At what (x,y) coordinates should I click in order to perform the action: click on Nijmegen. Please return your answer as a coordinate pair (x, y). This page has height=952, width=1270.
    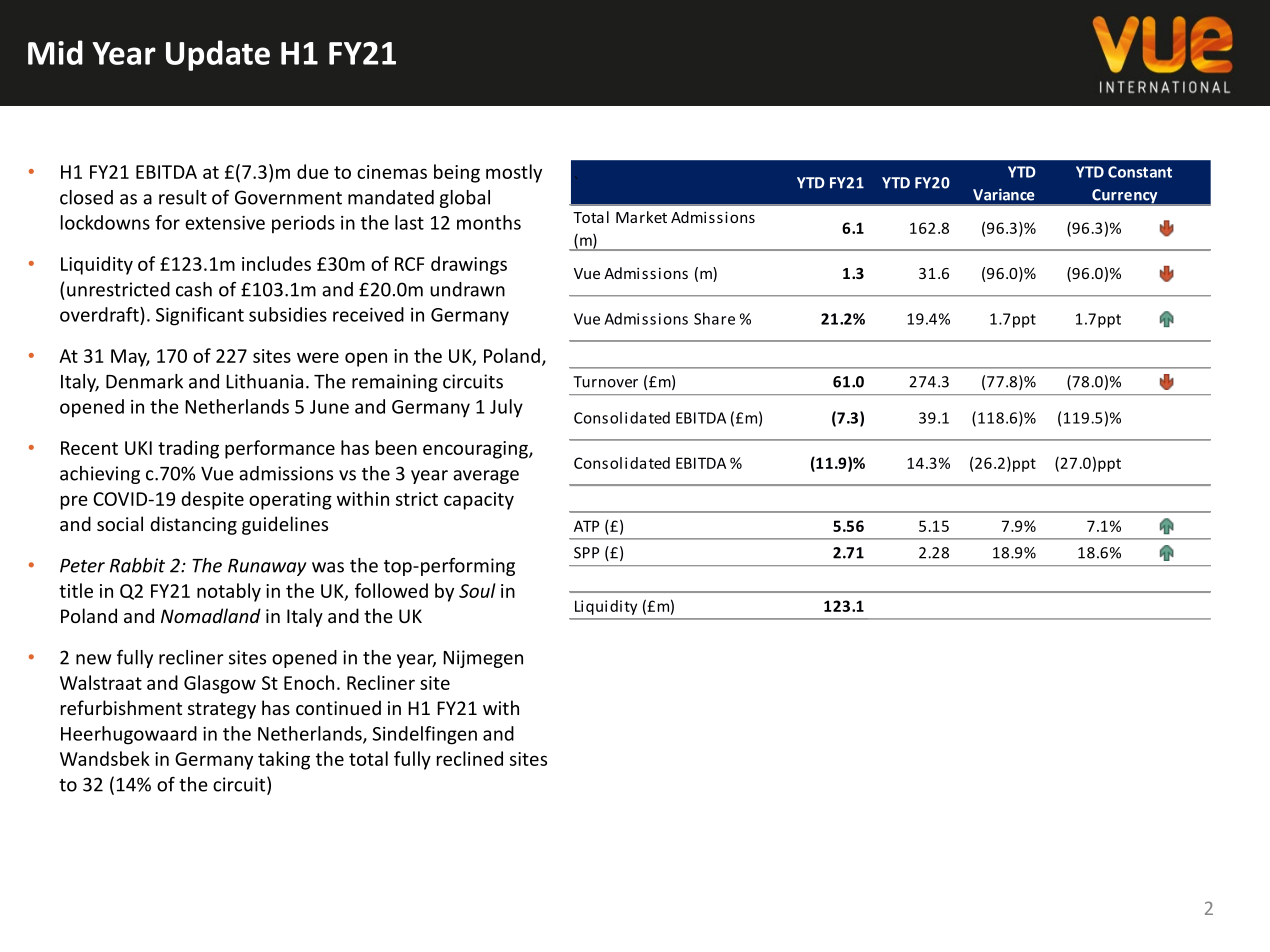
    Looking at the image, I should click on (483, 659).
